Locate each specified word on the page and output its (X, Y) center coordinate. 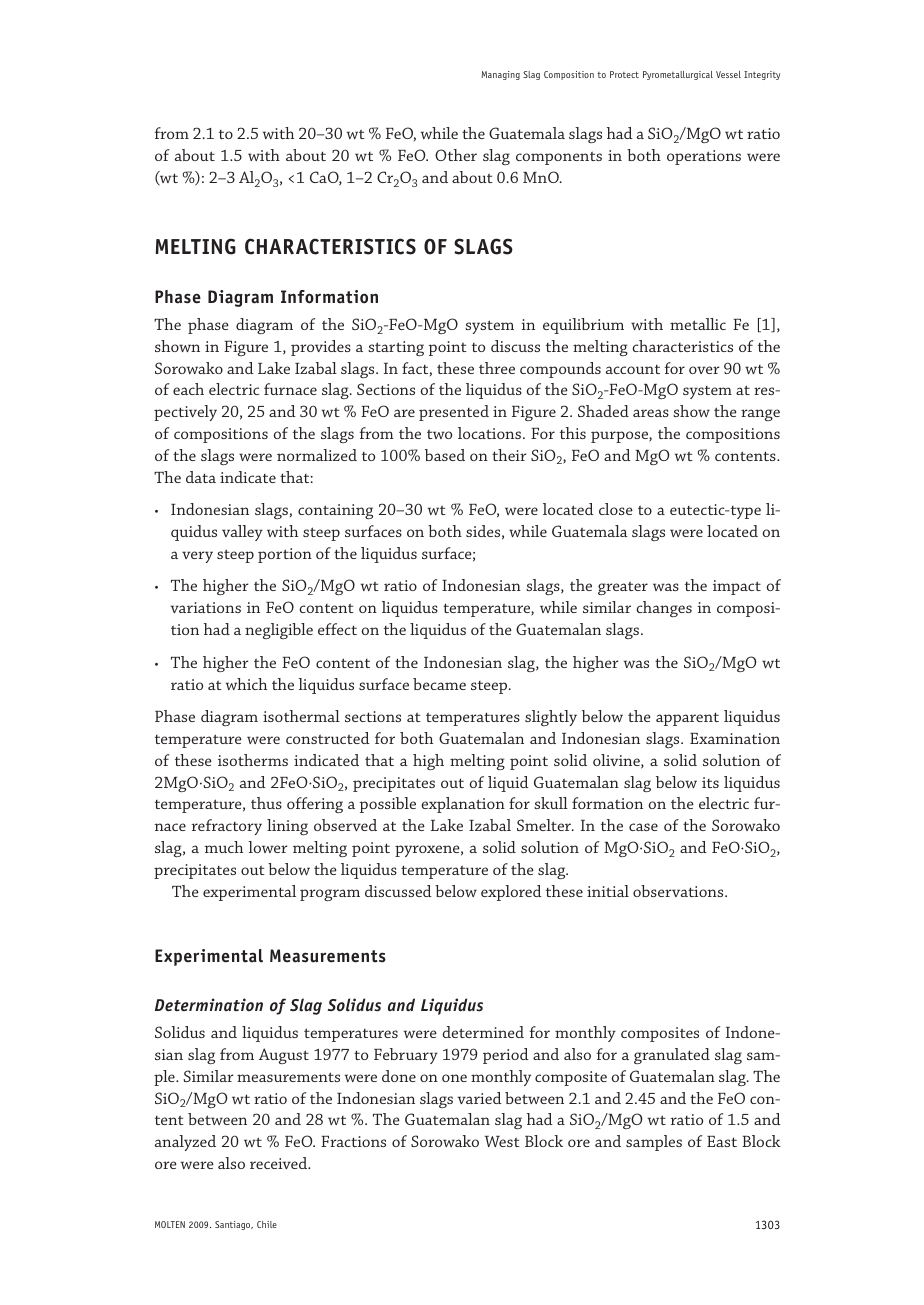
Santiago (234, 1225)
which (246, 684)
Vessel (728, 74)
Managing (500, 75)
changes (664, 609)
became (439, 684)
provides (321, 348)
